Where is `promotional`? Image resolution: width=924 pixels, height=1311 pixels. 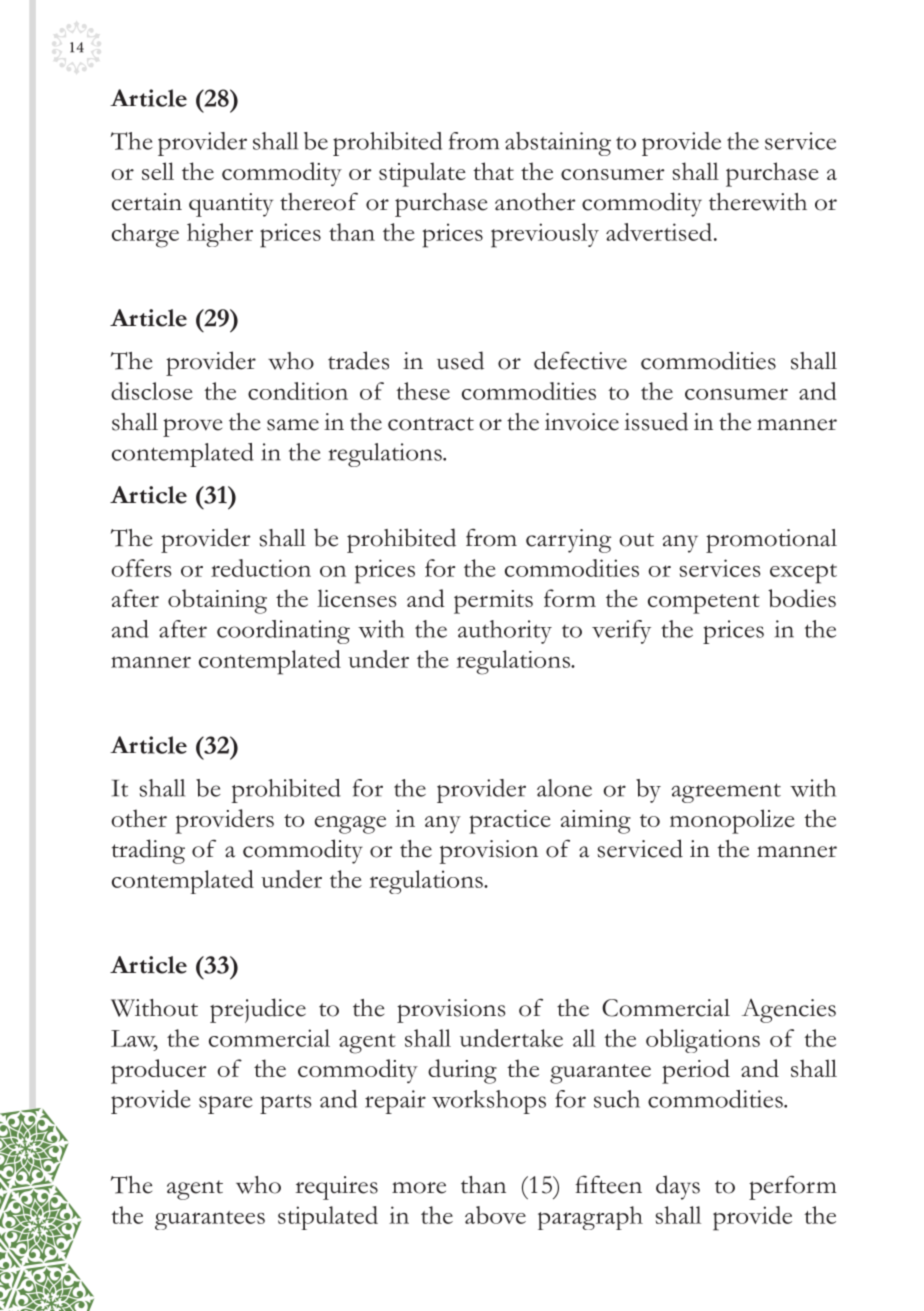 promotional is located at coordinates (771, 541).
